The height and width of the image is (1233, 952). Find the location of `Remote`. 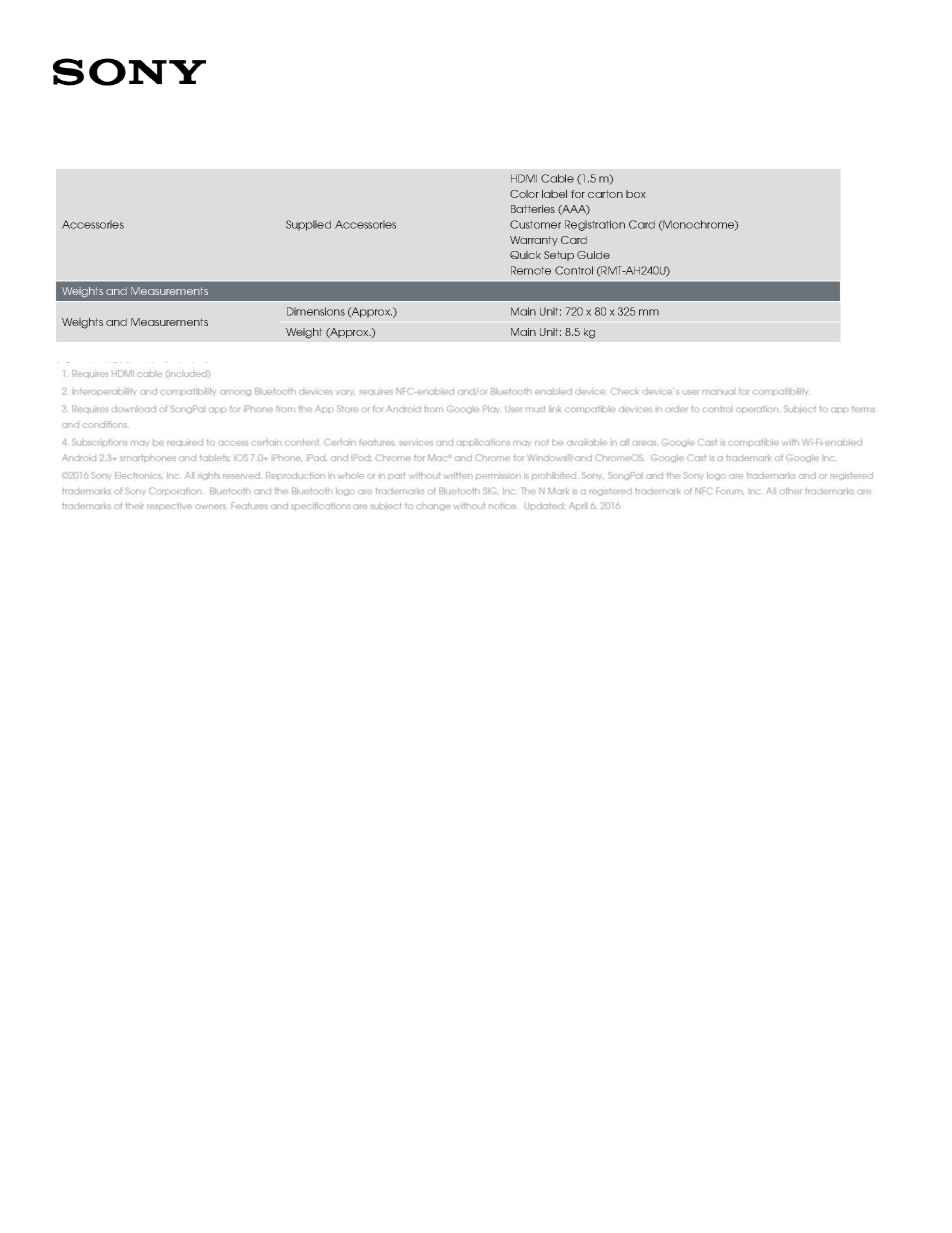

Remote is located at coordinates (531, 270).
